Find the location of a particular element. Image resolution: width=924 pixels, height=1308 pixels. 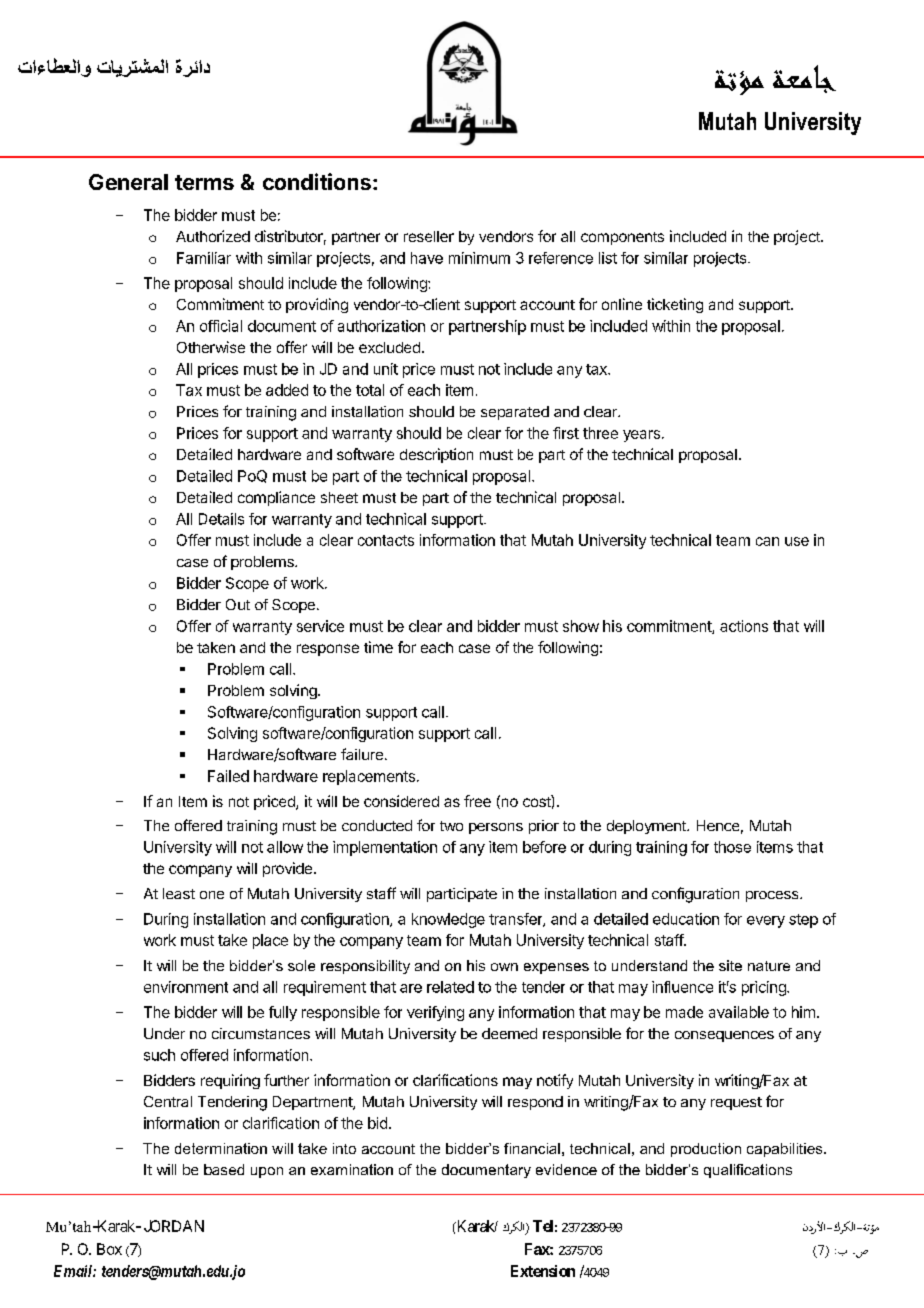

actions is located at coordinates (744, 626).
